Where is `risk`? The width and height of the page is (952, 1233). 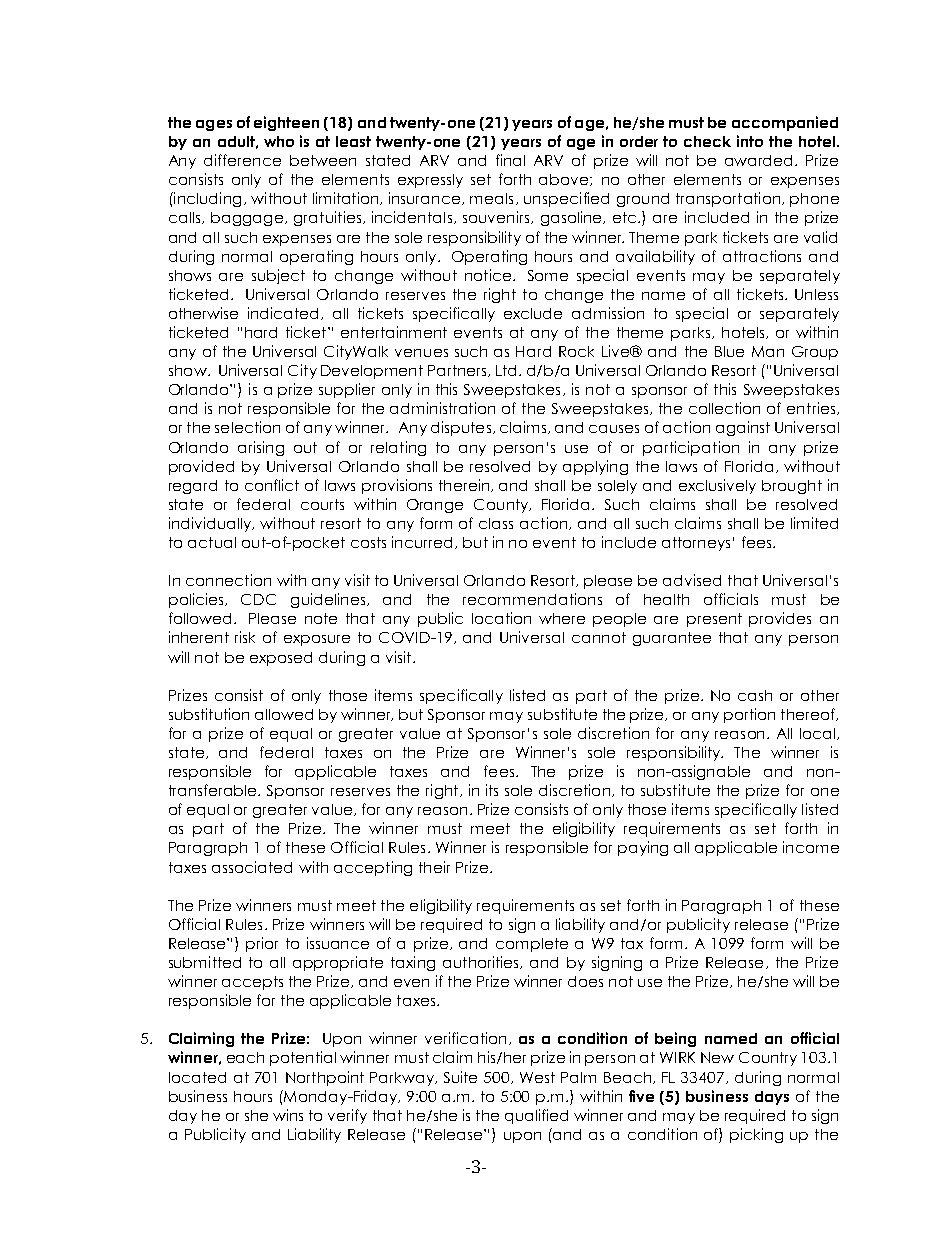 risk is located at coordinates (245, 637).
